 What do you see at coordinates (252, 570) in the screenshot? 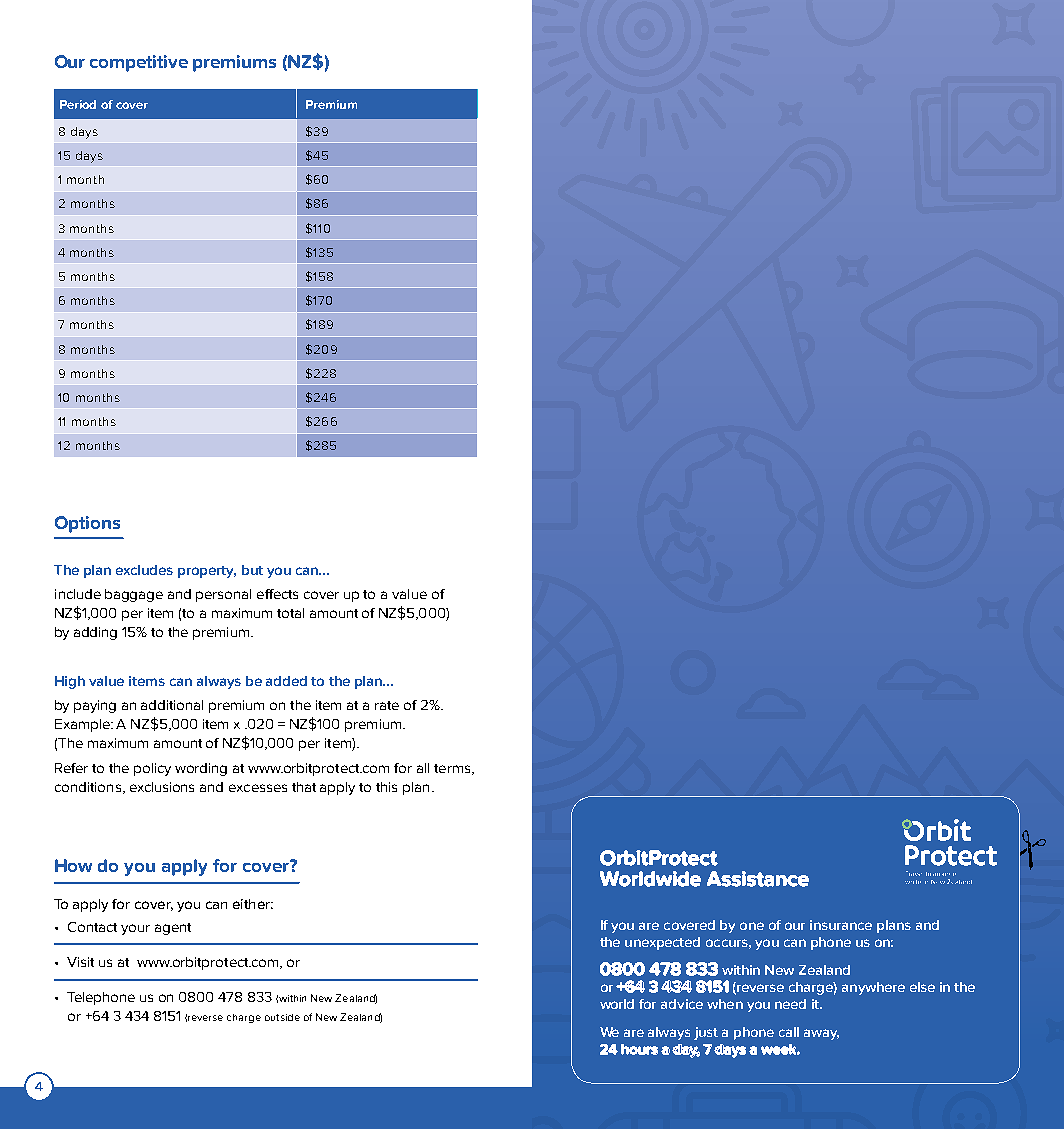
I see `but` at bounding box center [252, 570].
